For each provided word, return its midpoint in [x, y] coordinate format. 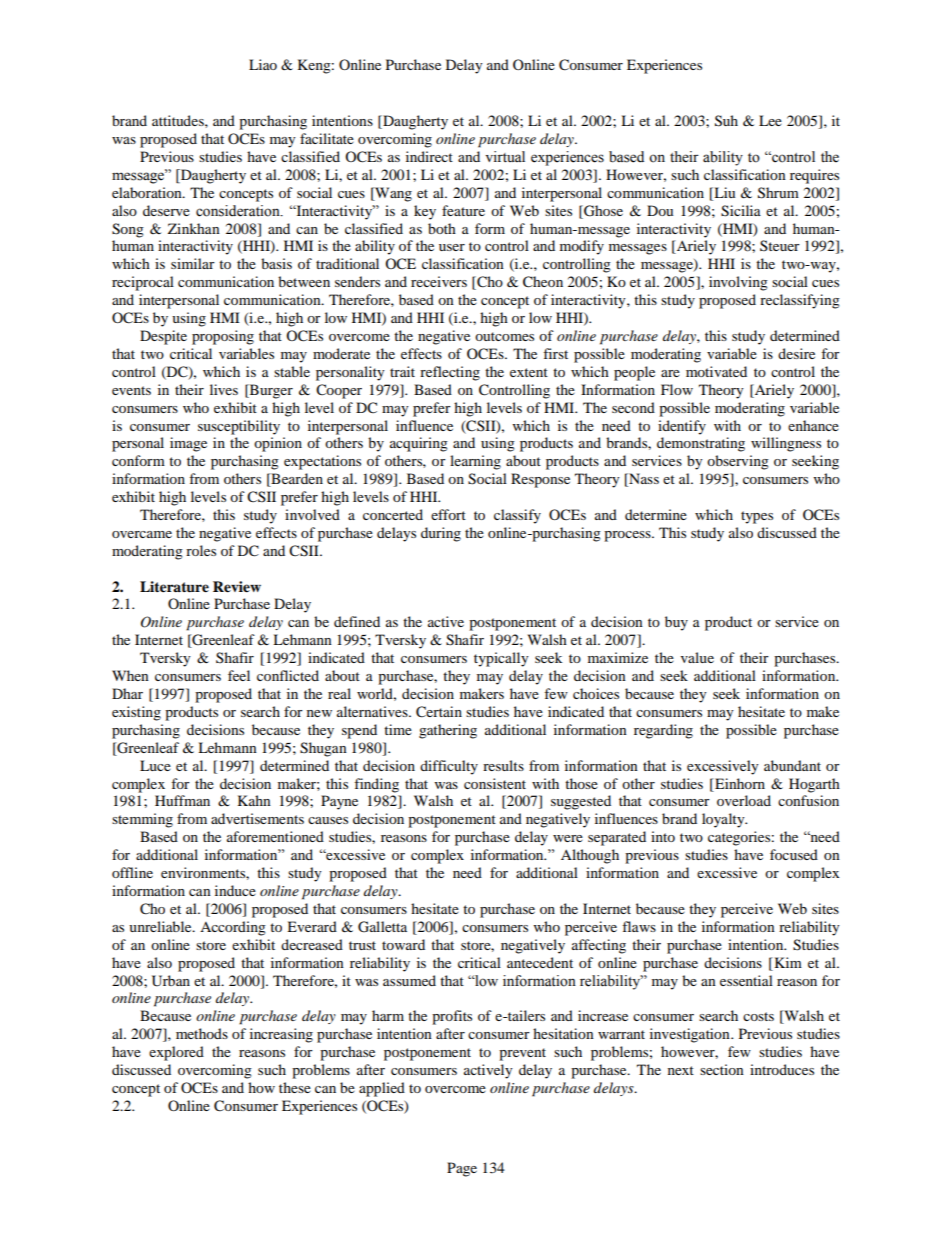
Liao [263, 64]
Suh [726, 121]
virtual [505, 156]
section [722, 1069]
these [295, 1087]
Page [462, 1169]
